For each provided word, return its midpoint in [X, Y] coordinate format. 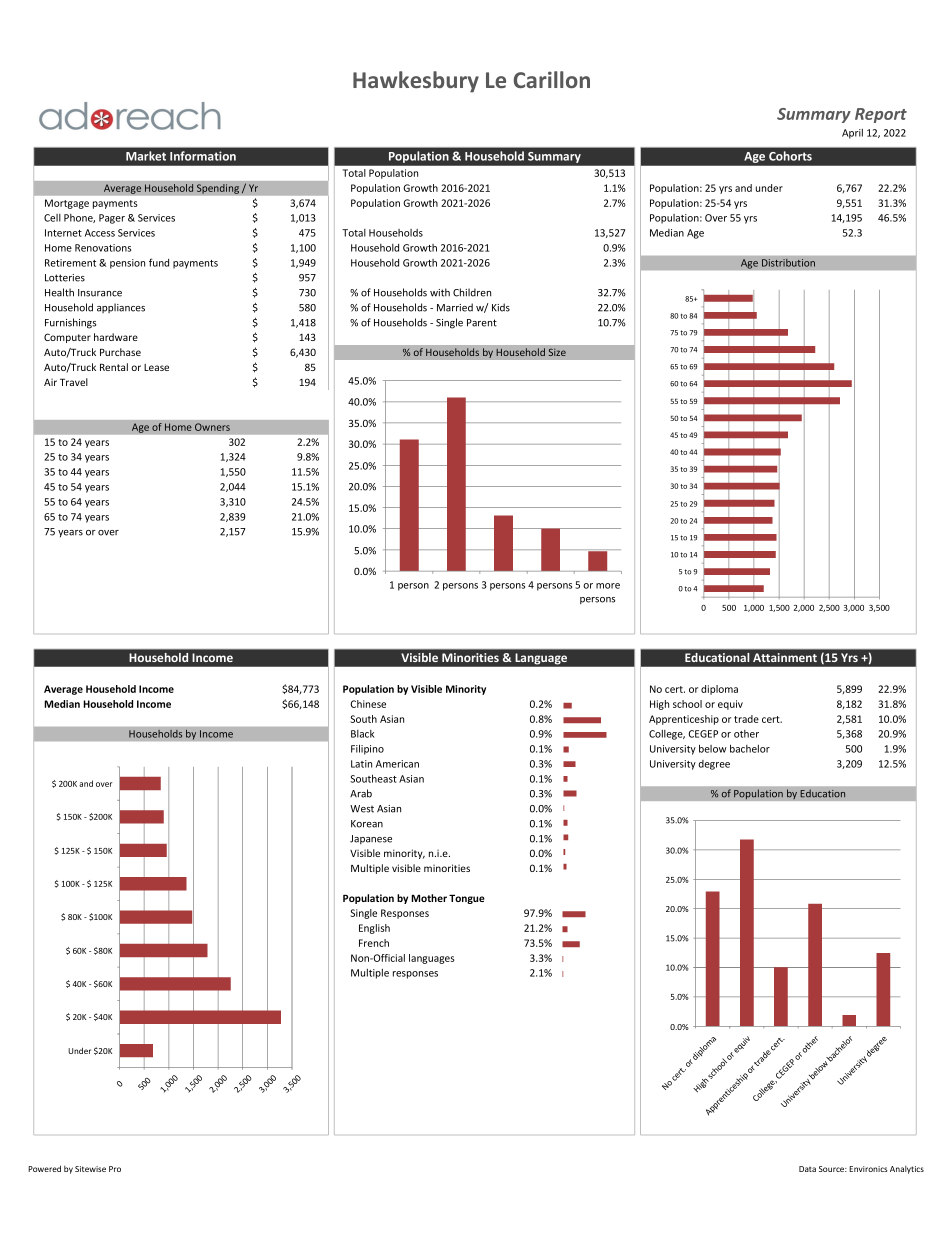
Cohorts [790, 156]
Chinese [368, 704]
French [374, 943]
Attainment [785, 657]
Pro [115, 1169]
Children [472, 292]
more [608, 586]
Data [807, 1169]
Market [146, 156]
